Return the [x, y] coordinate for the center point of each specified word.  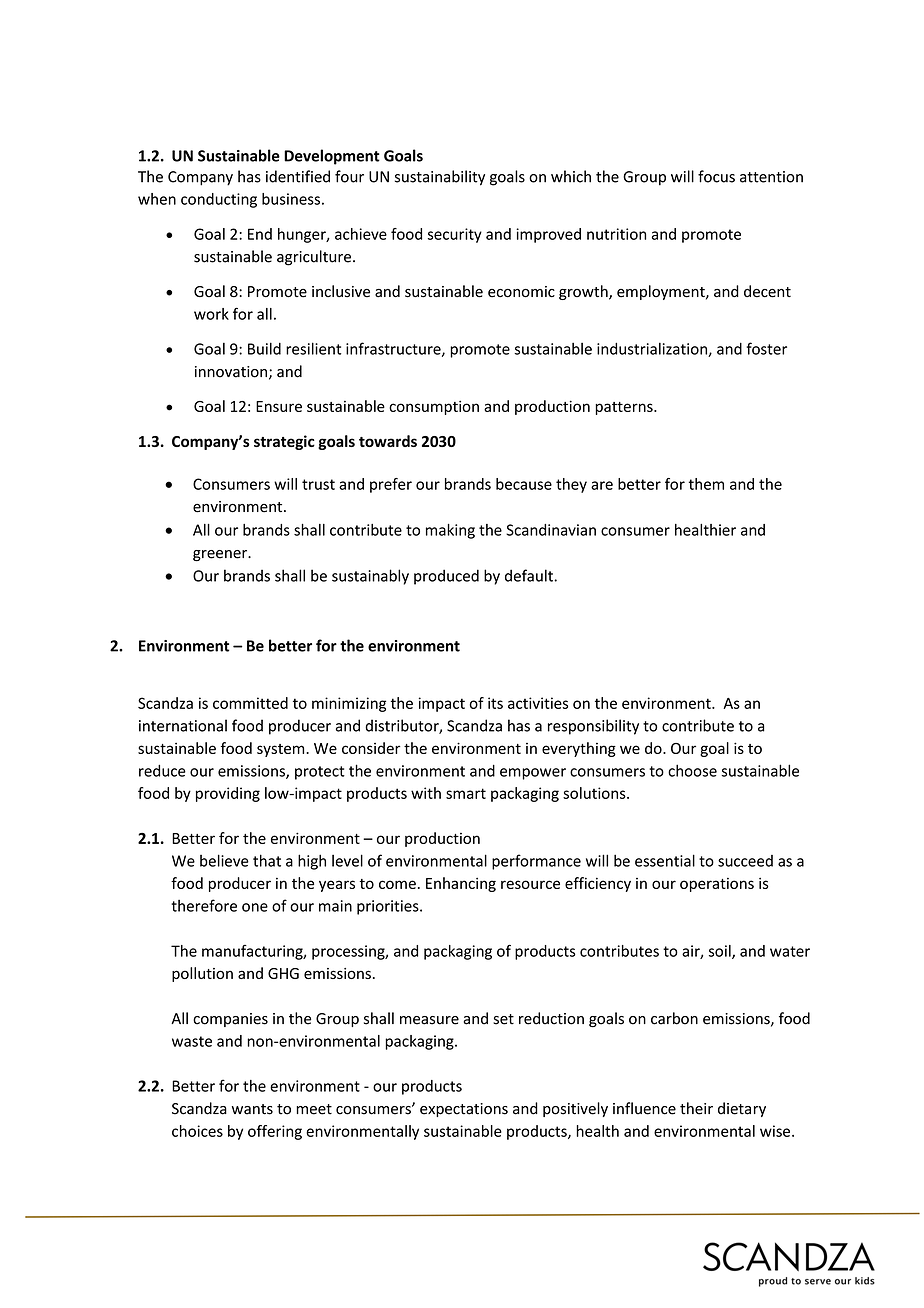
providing [228, 794]
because [524, 484]
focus [716, 176]
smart [466, 793]
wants [252, 1109]
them [706, 484]
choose [692, 770]
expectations [464, 1110]
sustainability [440, 178]
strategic [284, 442]
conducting [219, 200]
